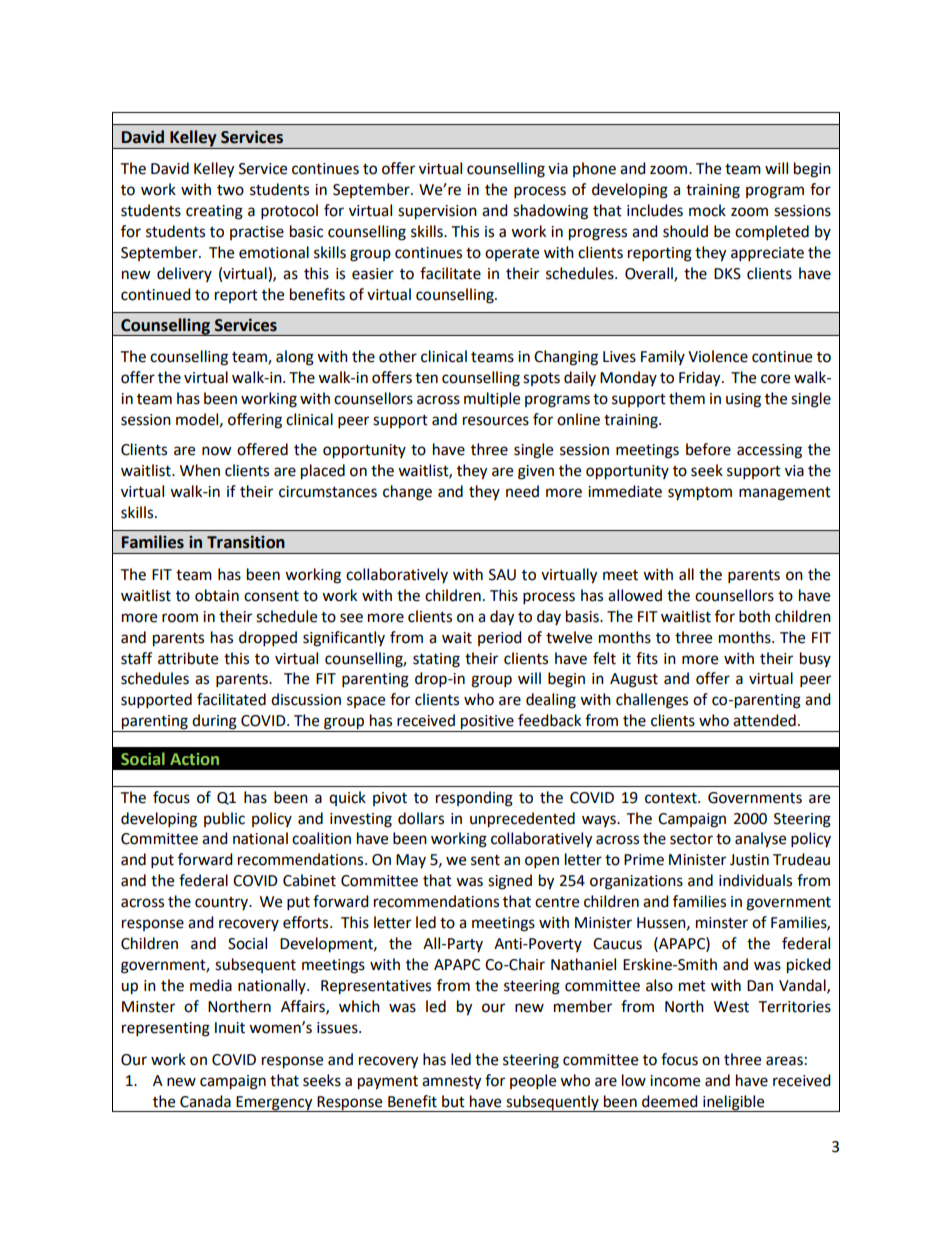 This page has height=1233, width=952. What do you see at coordinates (224, 819) in the page?
I see `public` at bounding box center [224, 819].
